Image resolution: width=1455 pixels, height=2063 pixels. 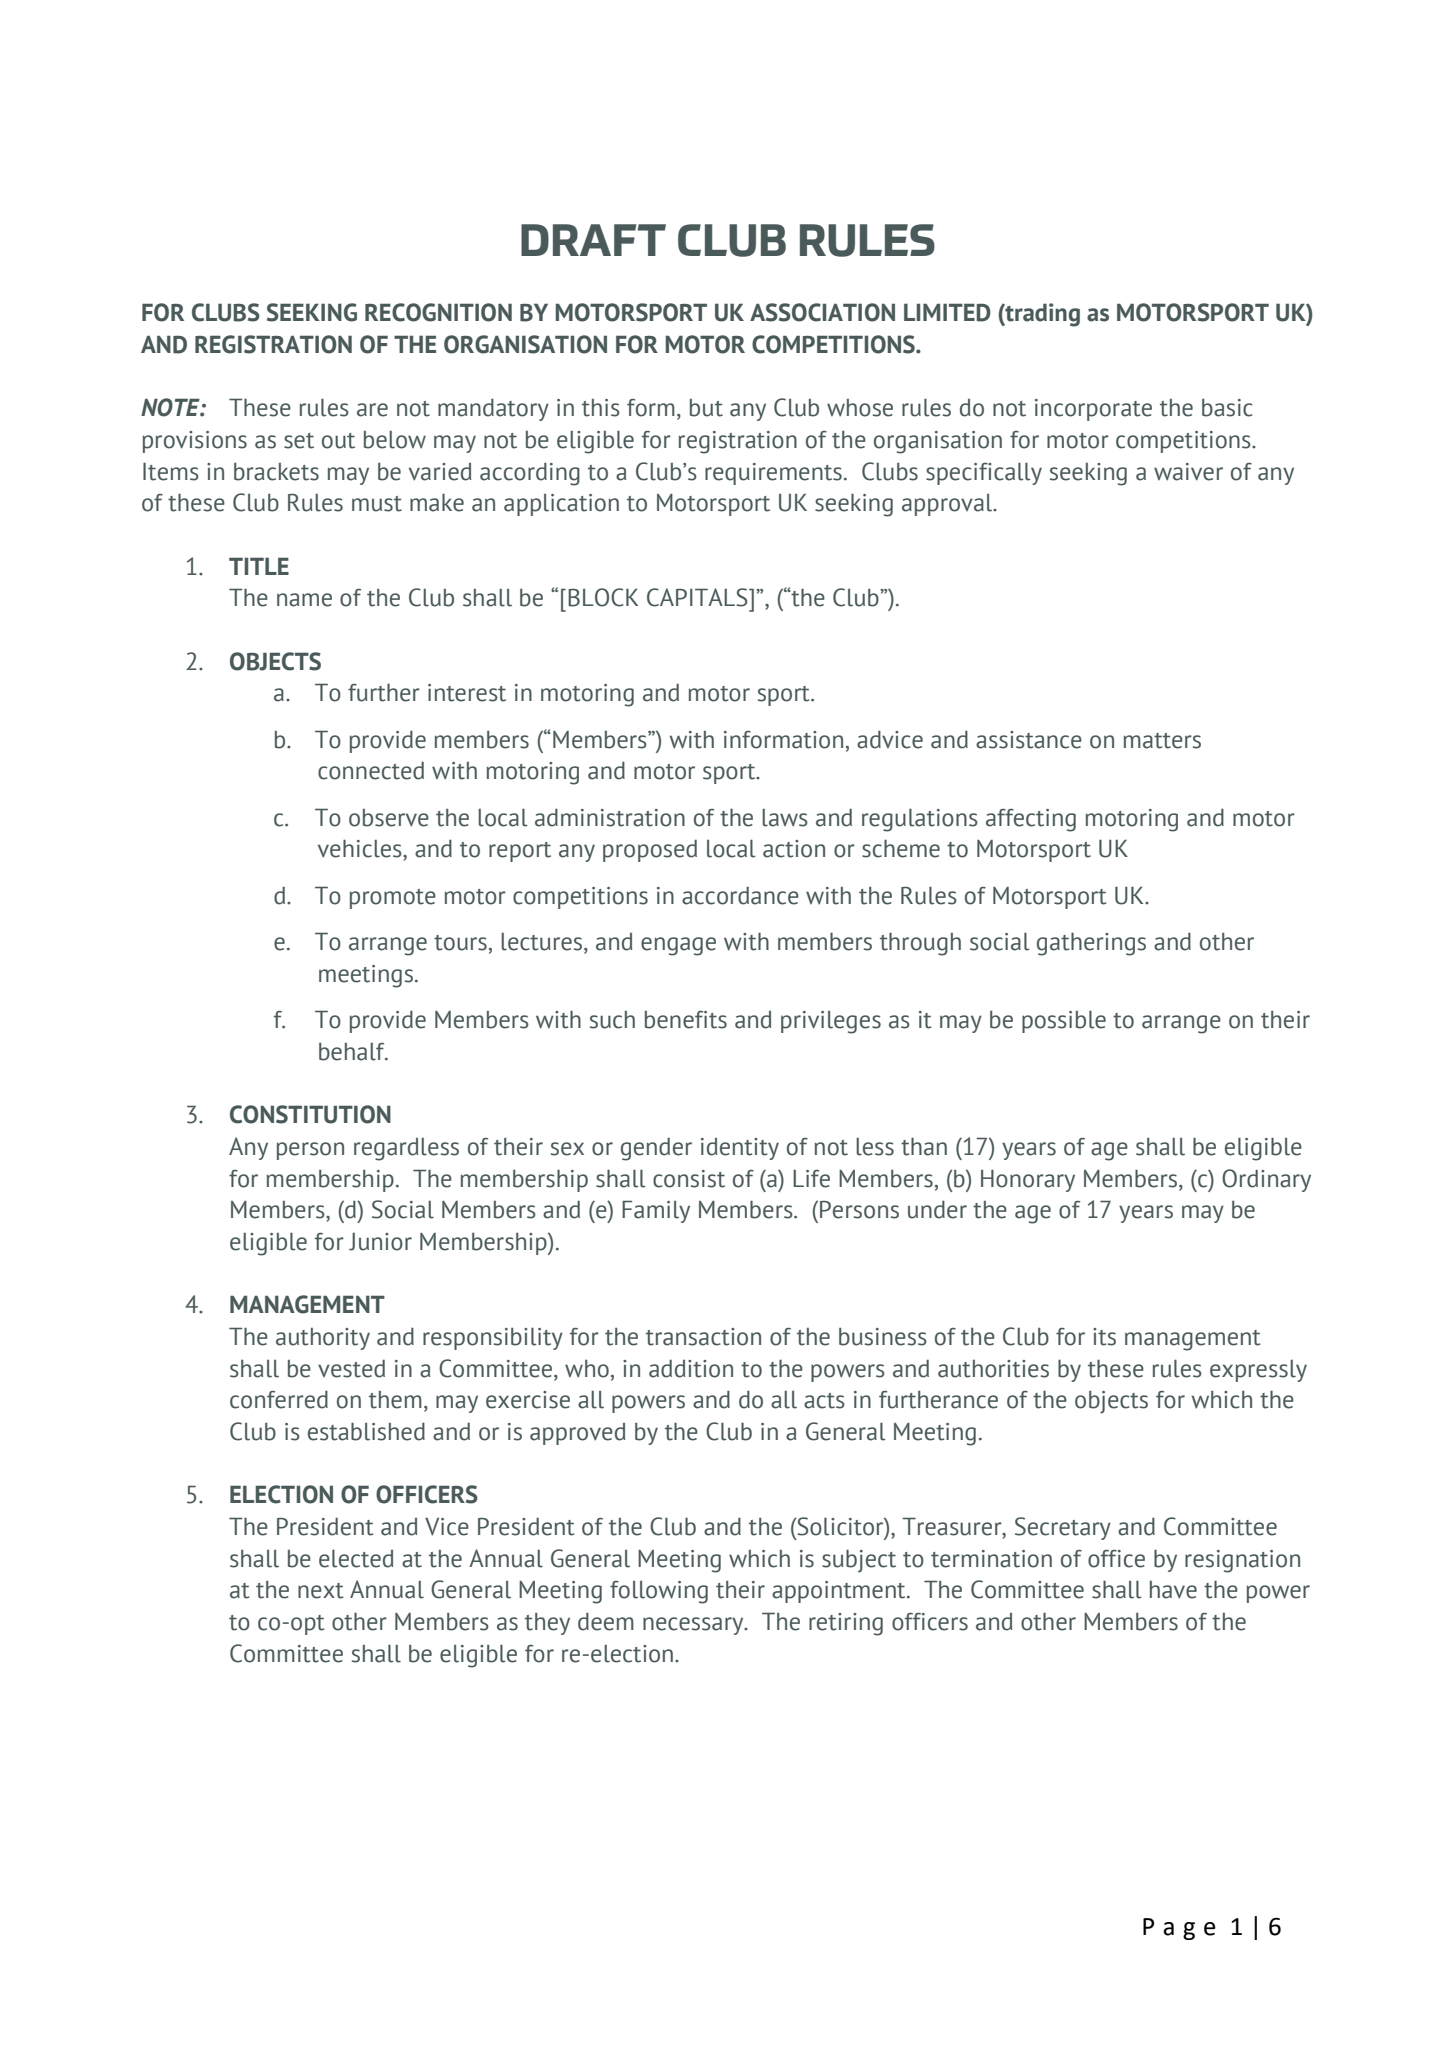 What do you see at coordinates (310, 1114) in the image?
I see `CONSTITUTION` at bounding box center [310, 1114].
